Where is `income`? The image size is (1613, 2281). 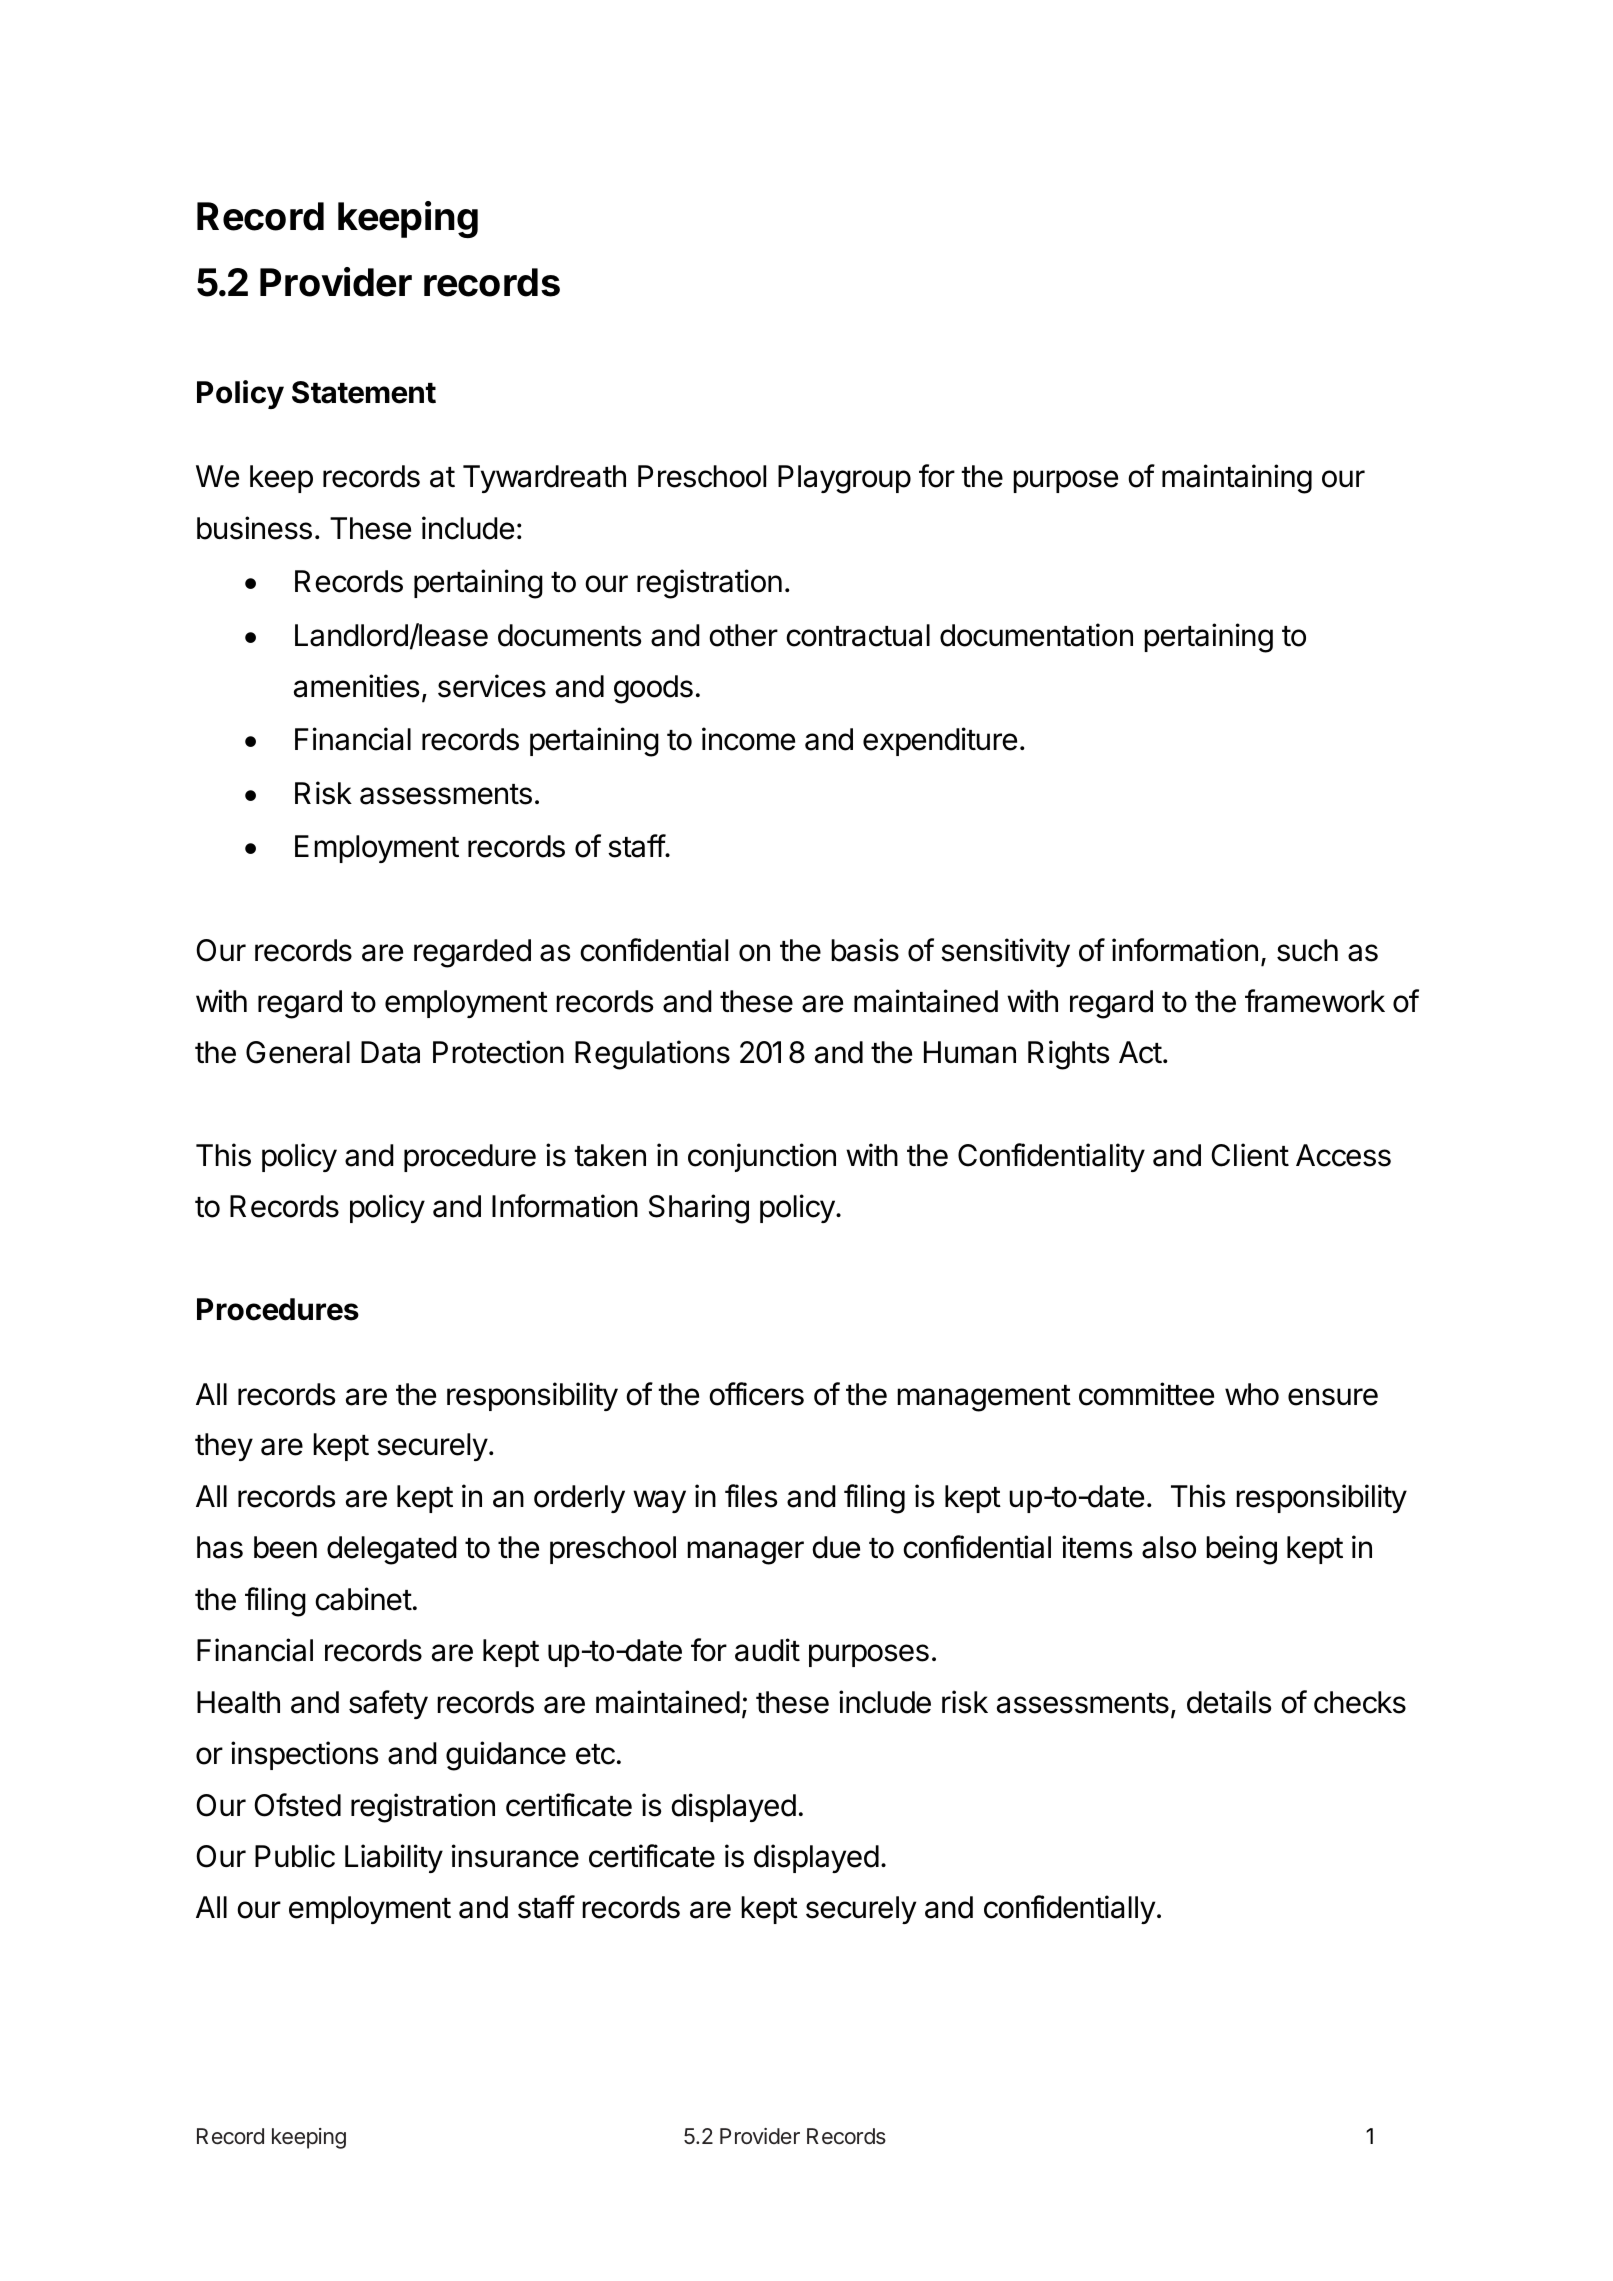
income is located at coordinates (748, 739).
